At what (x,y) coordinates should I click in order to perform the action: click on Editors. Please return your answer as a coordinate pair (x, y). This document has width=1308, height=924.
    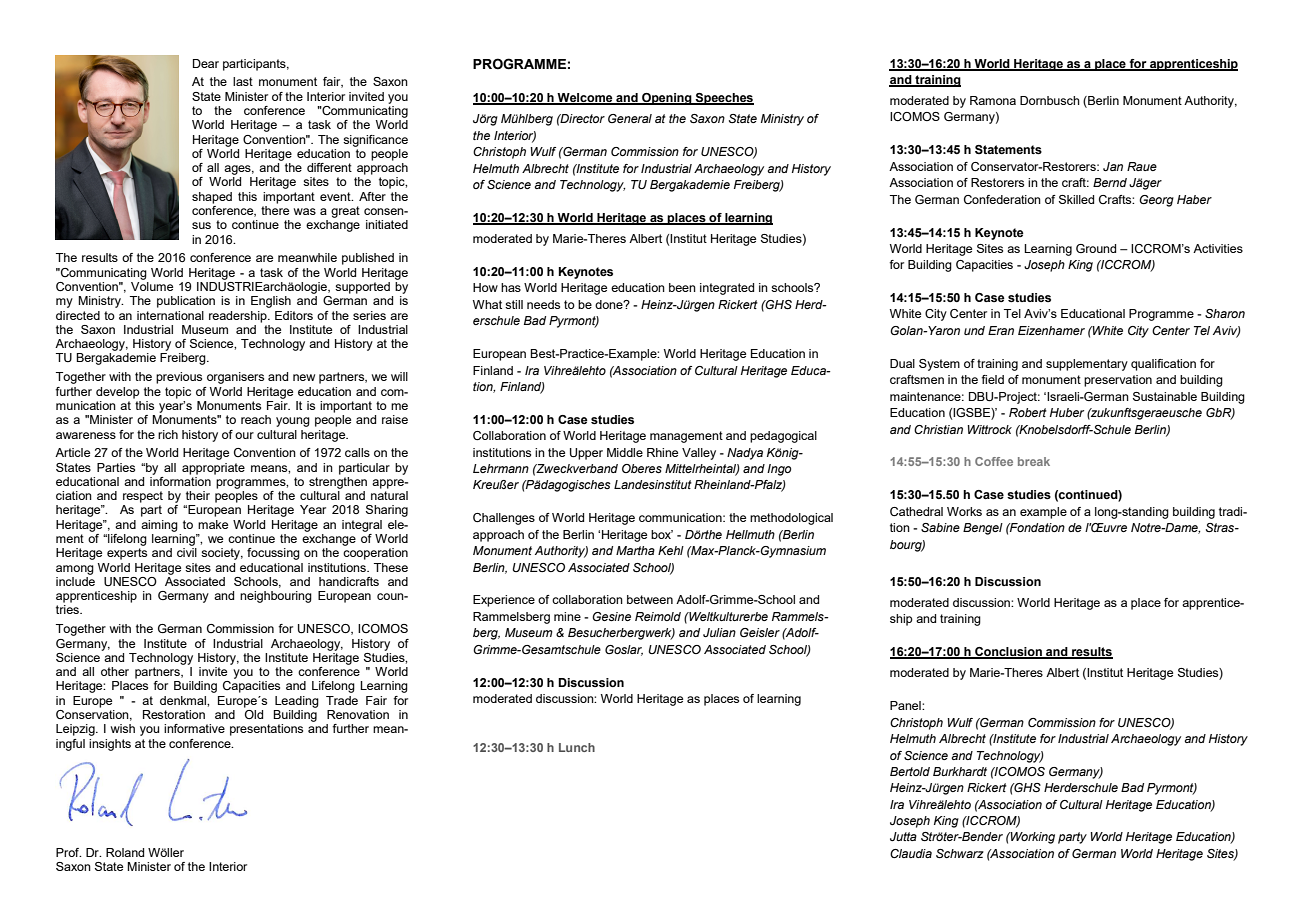
    Looking at the image, I should click on (294, 315).
